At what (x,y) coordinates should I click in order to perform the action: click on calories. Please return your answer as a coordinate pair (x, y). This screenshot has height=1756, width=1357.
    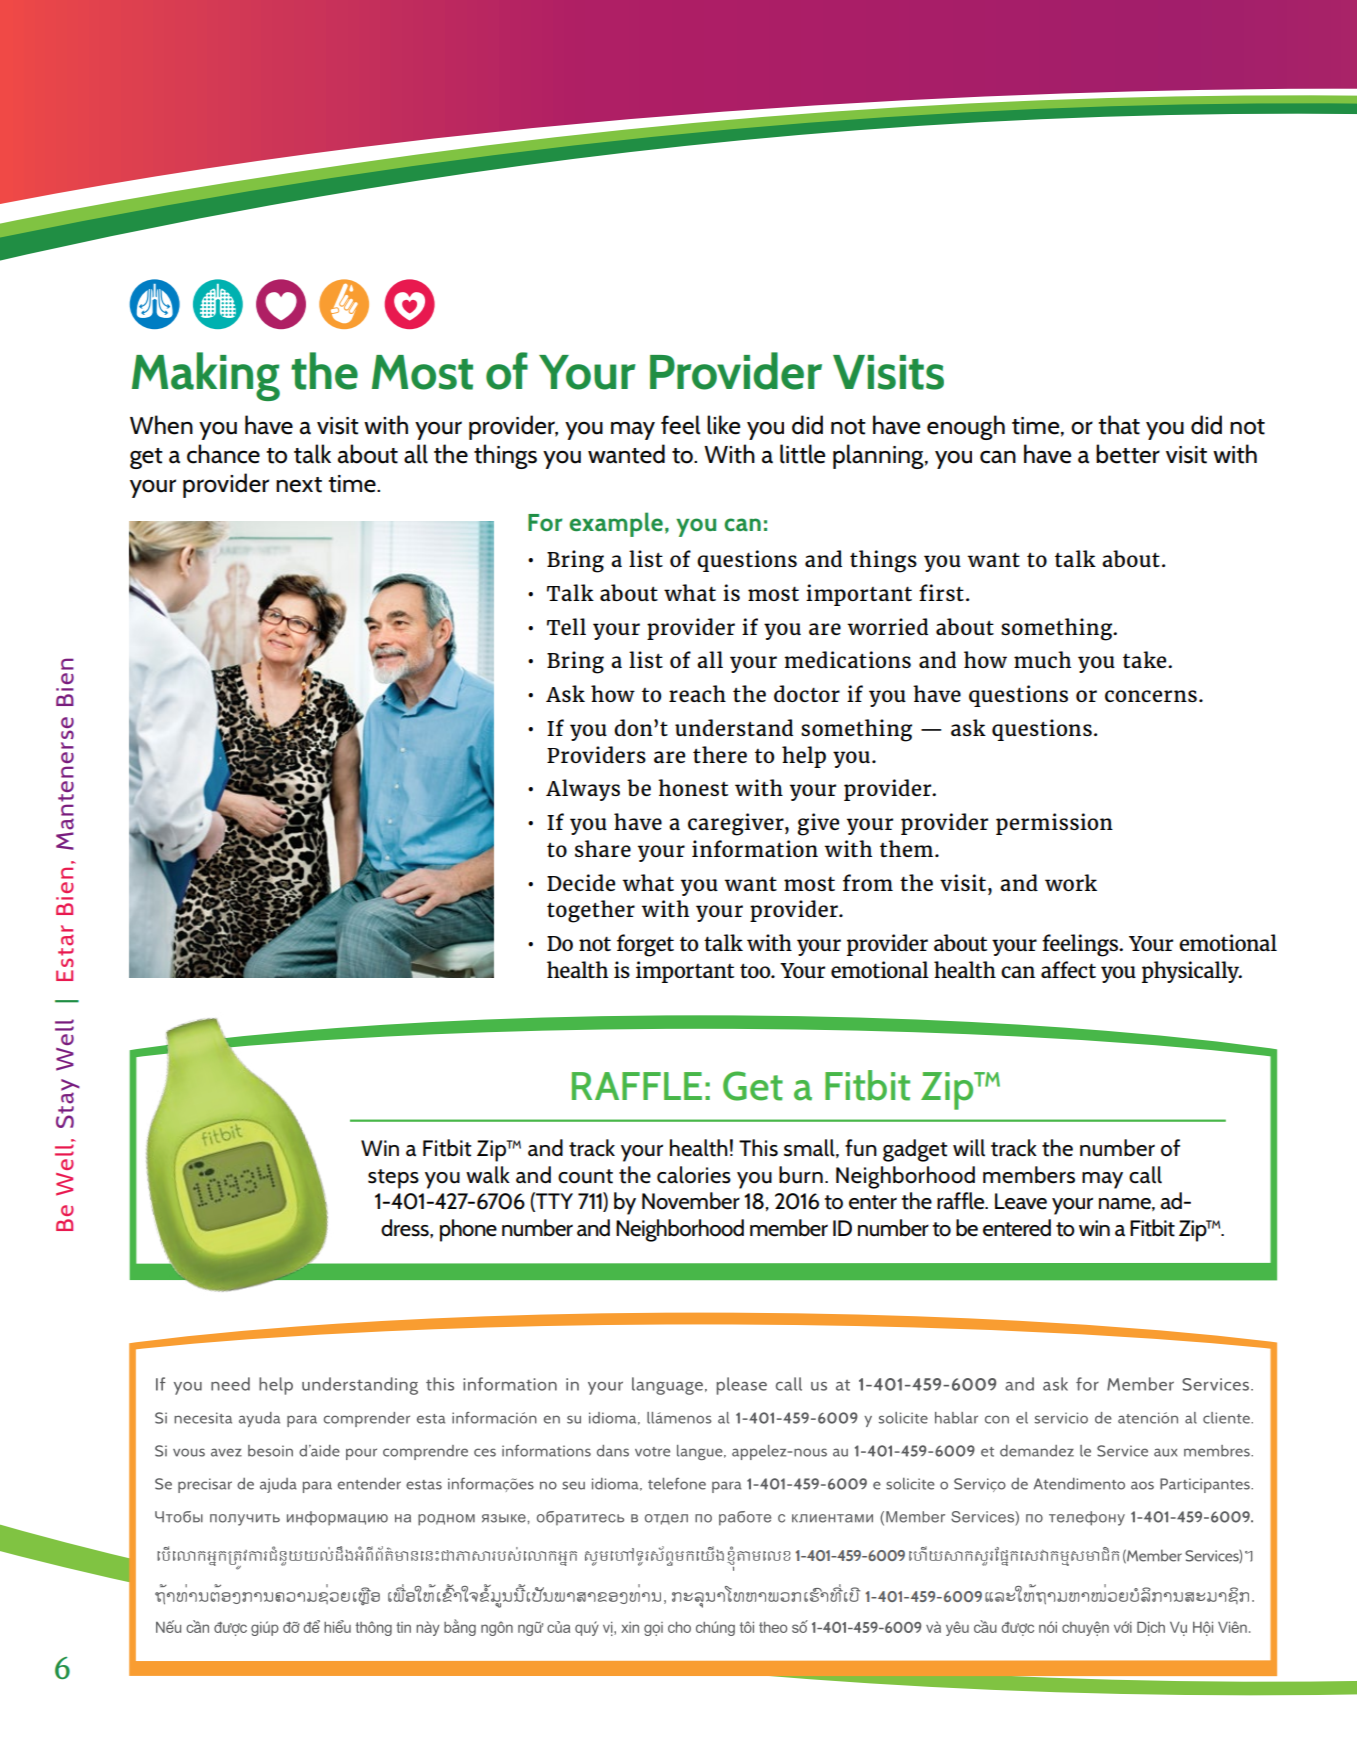
    Looking at the image, I should click on (694, 1175).
